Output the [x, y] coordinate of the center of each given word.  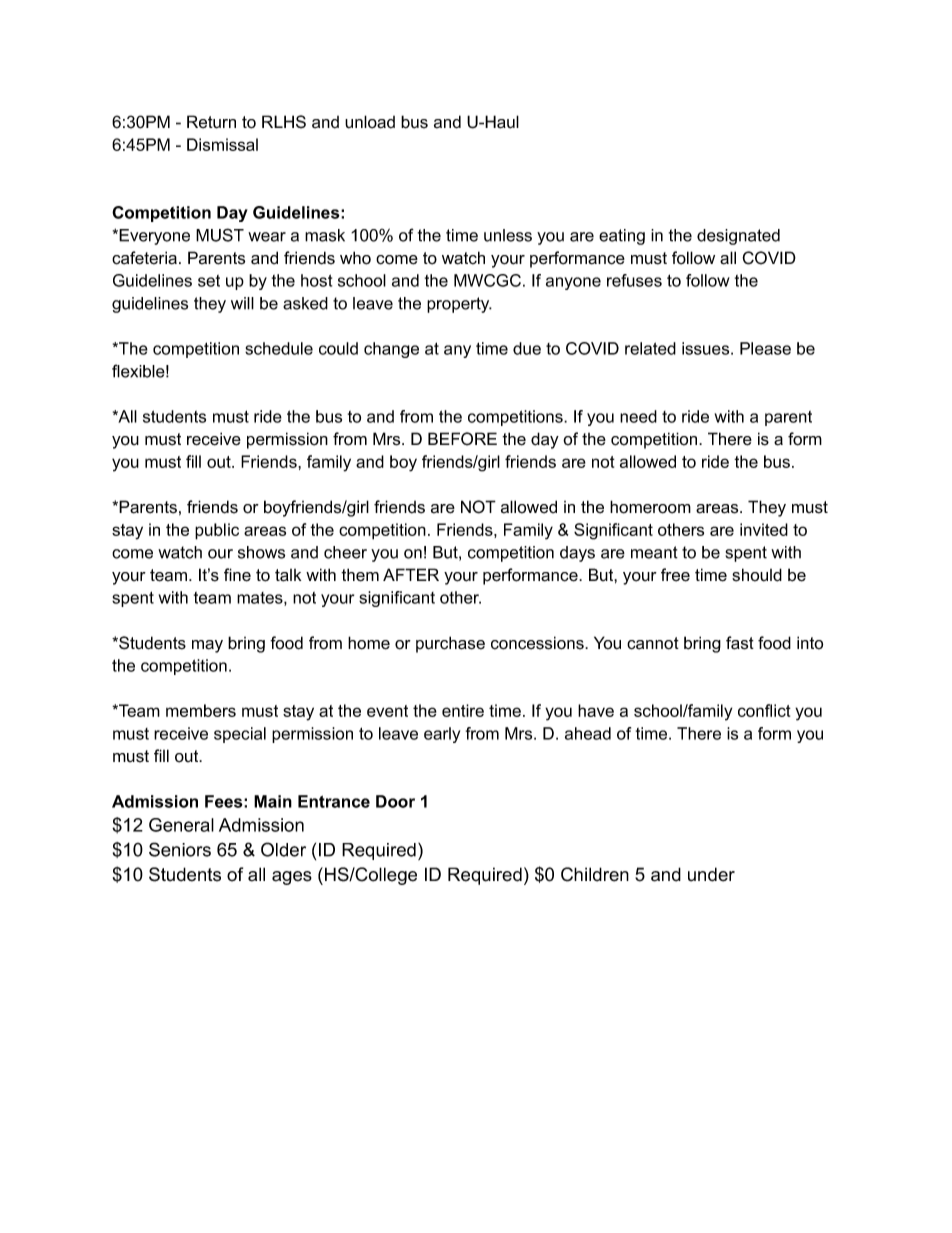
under [711, 874]
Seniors [180, 849]
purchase [450, 644]
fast [740, 643]
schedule [279, 348]
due [527, 348]
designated [738, 237]
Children [595, 874]
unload [370, 122]
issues [707, 348]
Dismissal [222, 144]
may [207, 646]
